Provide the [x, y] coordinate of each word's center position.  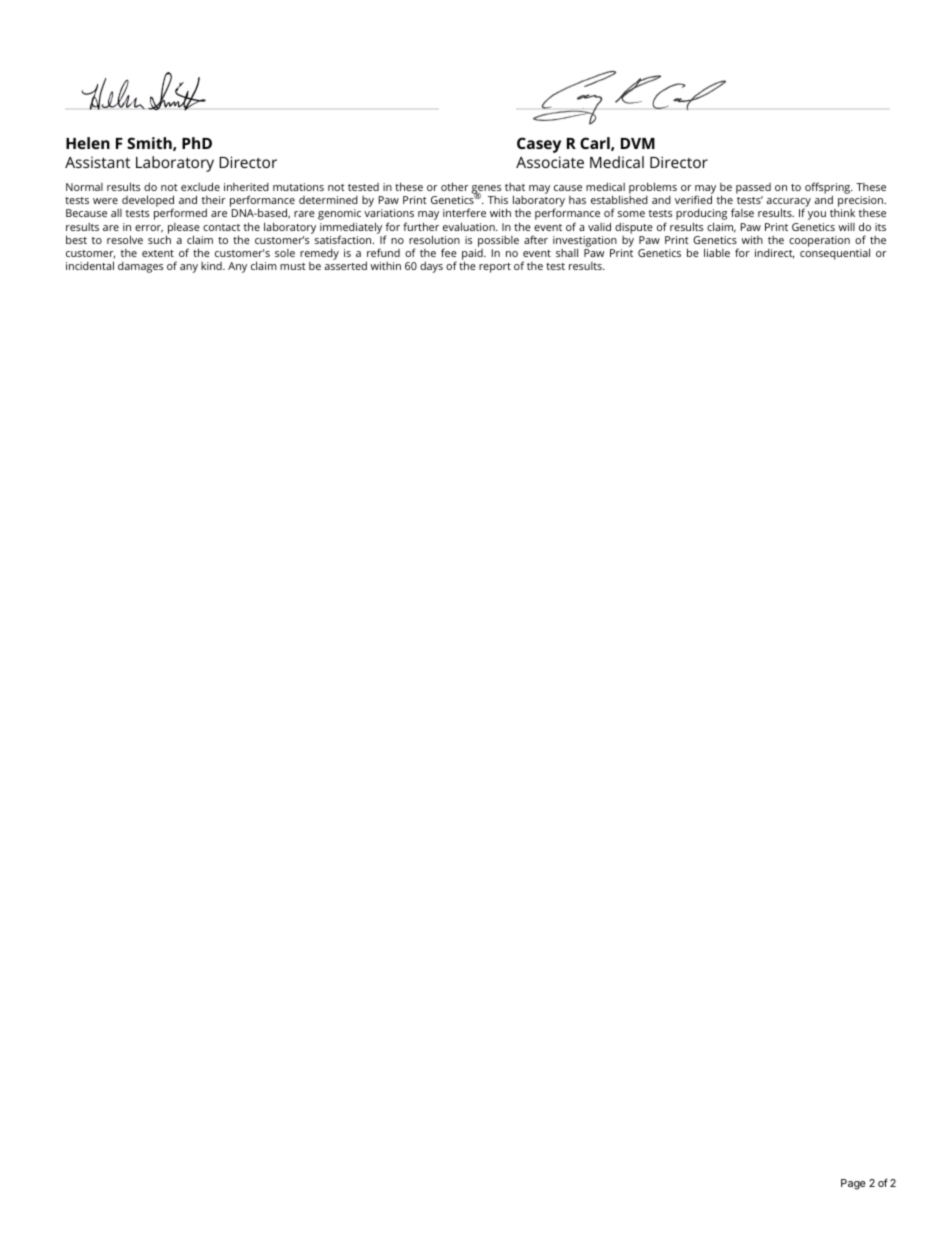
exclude [200, 186]
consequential [835, 254]
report [495, 268]
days [431, 267]
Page [853, 1184]
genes [487, 191]
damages [140, 267]
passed [753, 190]
